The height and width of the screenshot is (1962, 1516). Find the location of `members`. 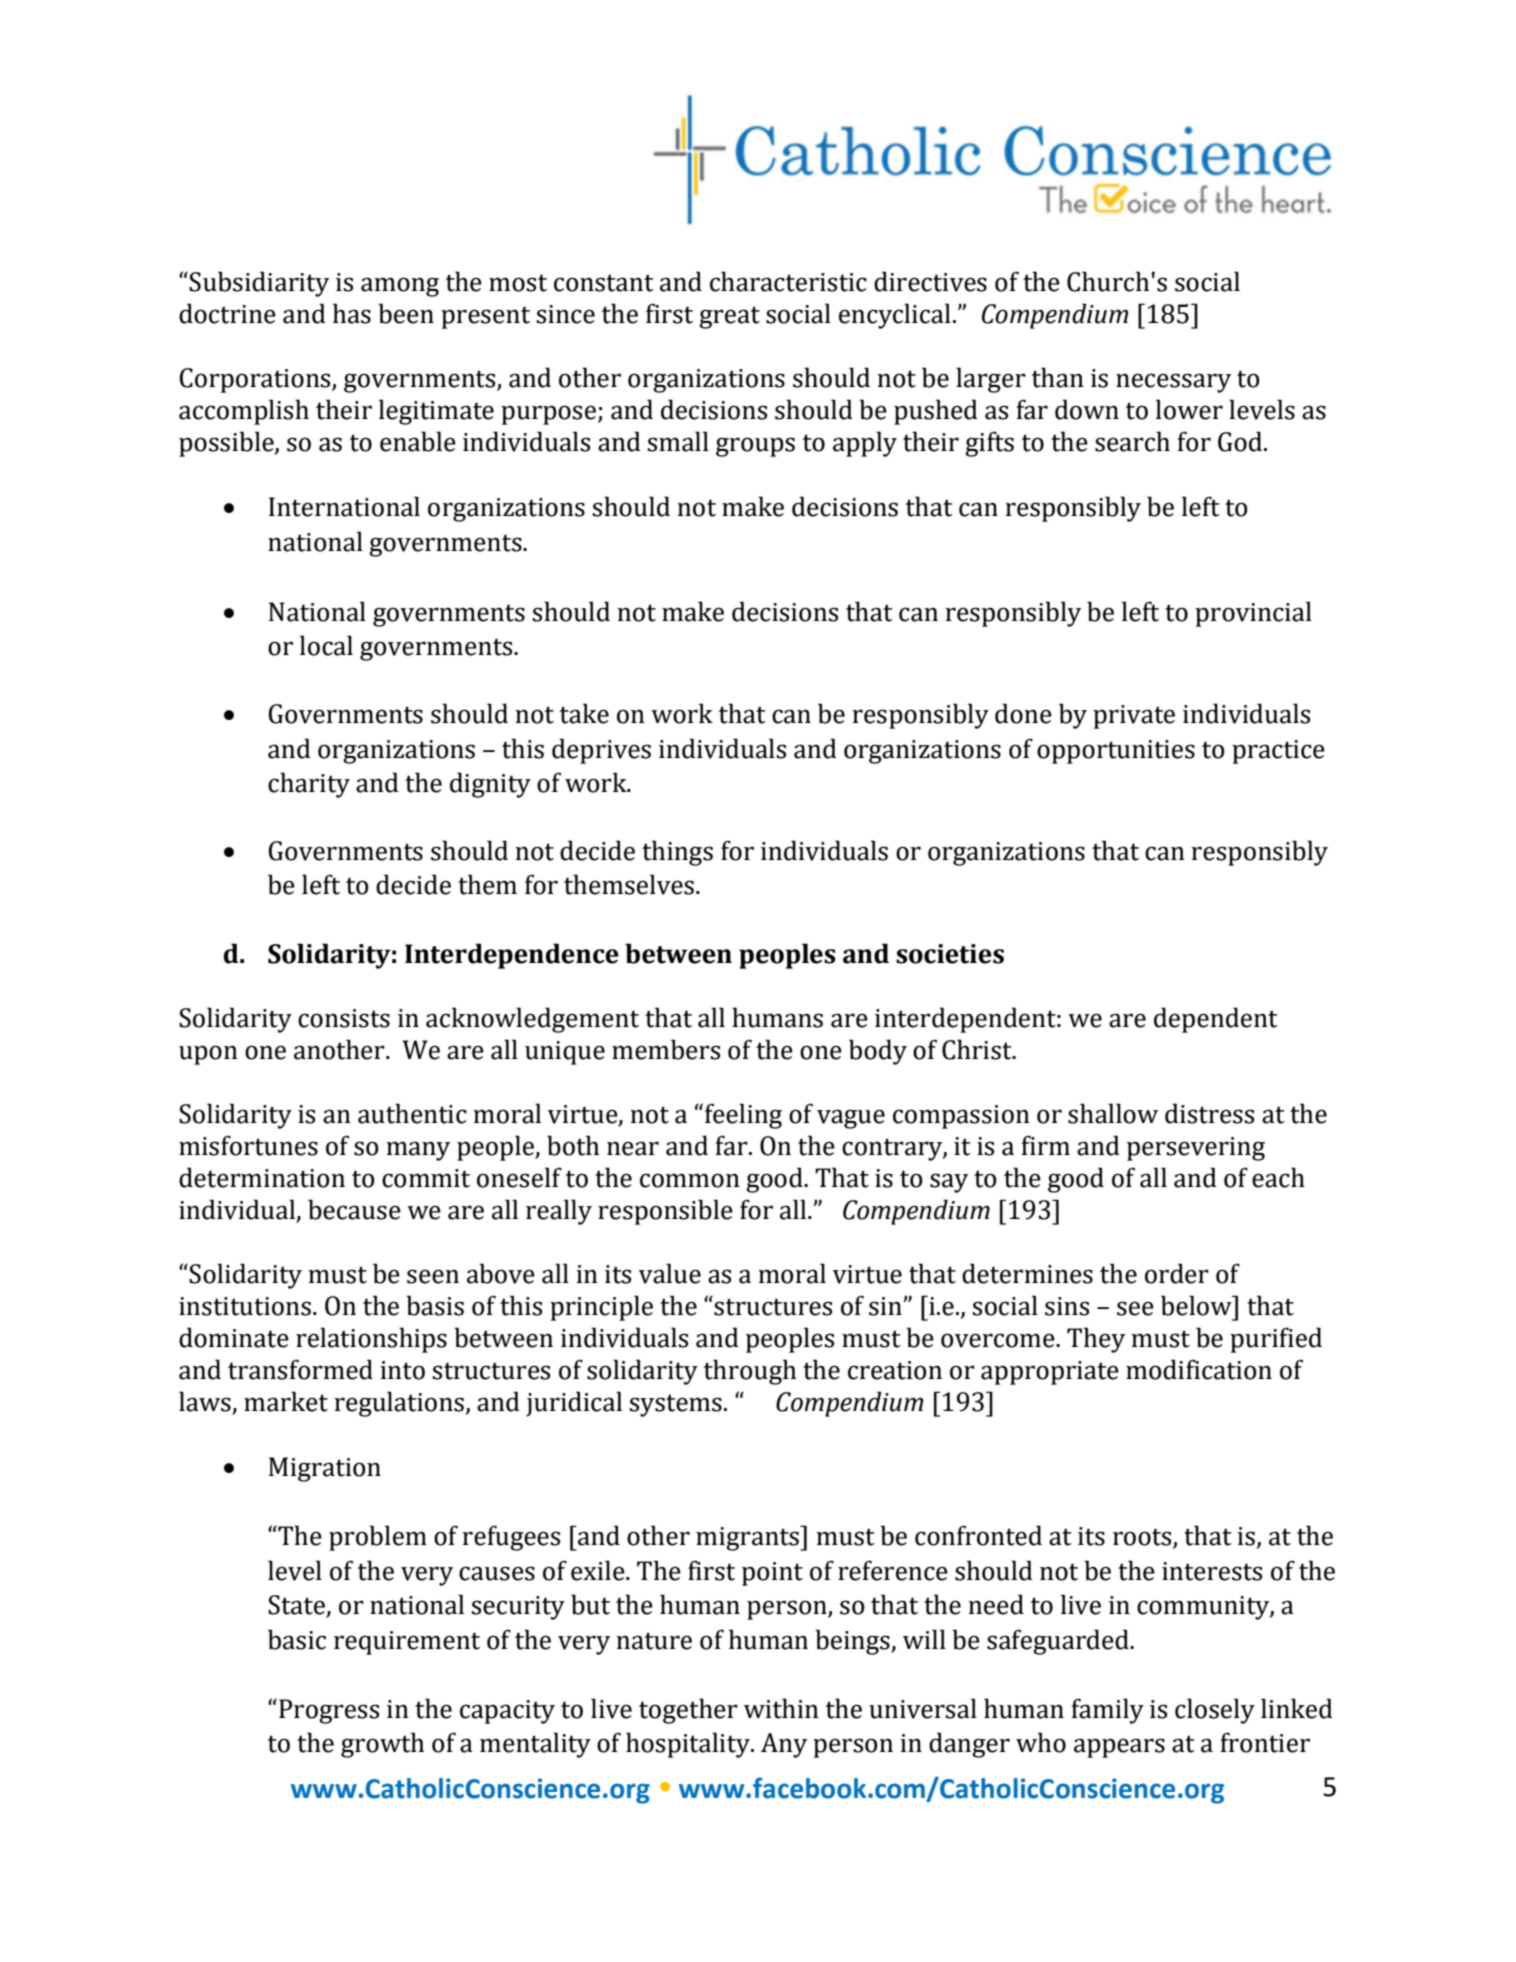

members is located at coordinates (666, 1049).
